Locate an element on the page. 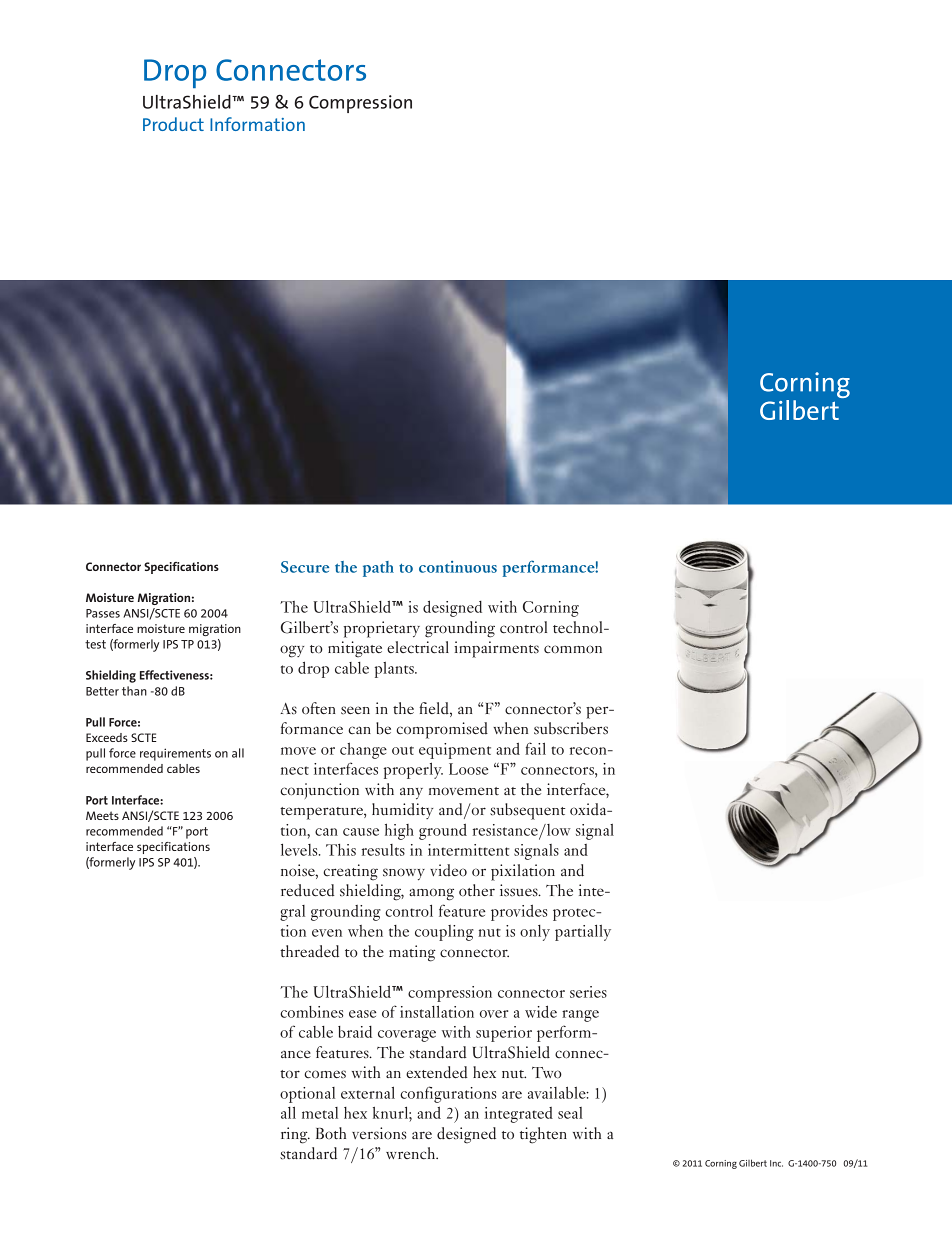 This document has width=952, height=1233. subscribers is located at coordinates (571, 728).
